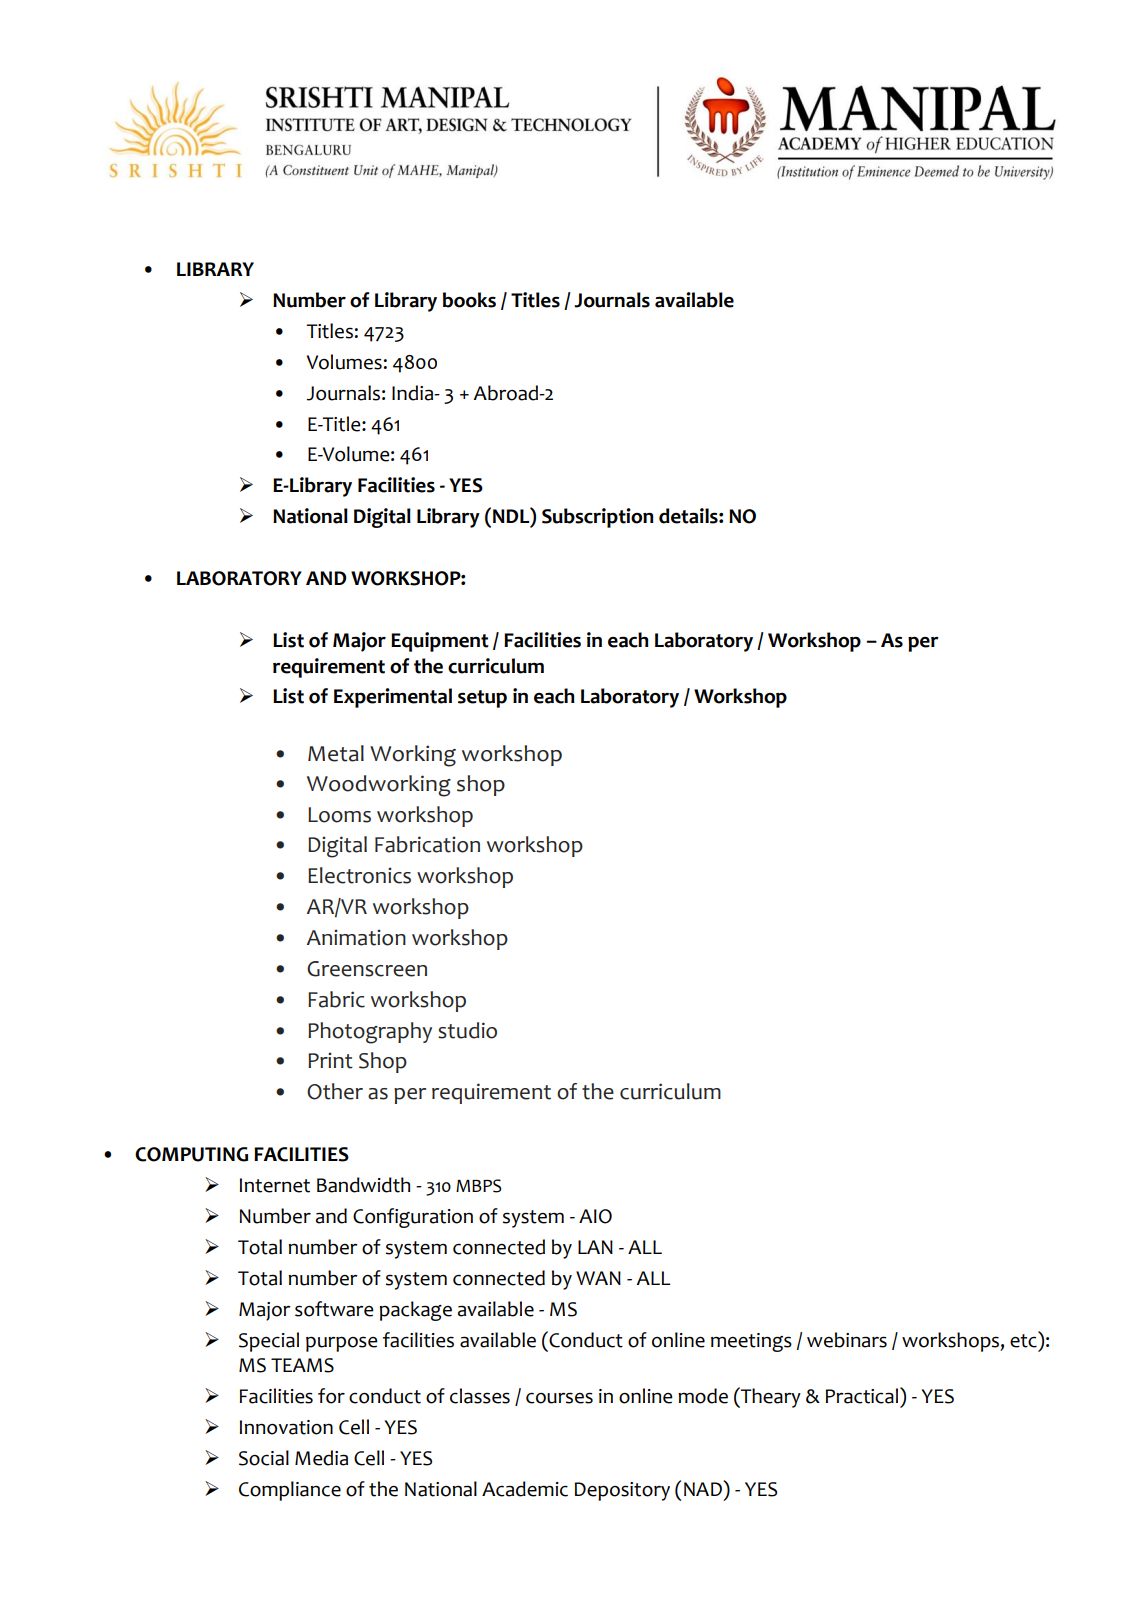  What do you see at coordinates (264, 1458) in the document?
I see `Social` at bounding box center [264, 1458].
